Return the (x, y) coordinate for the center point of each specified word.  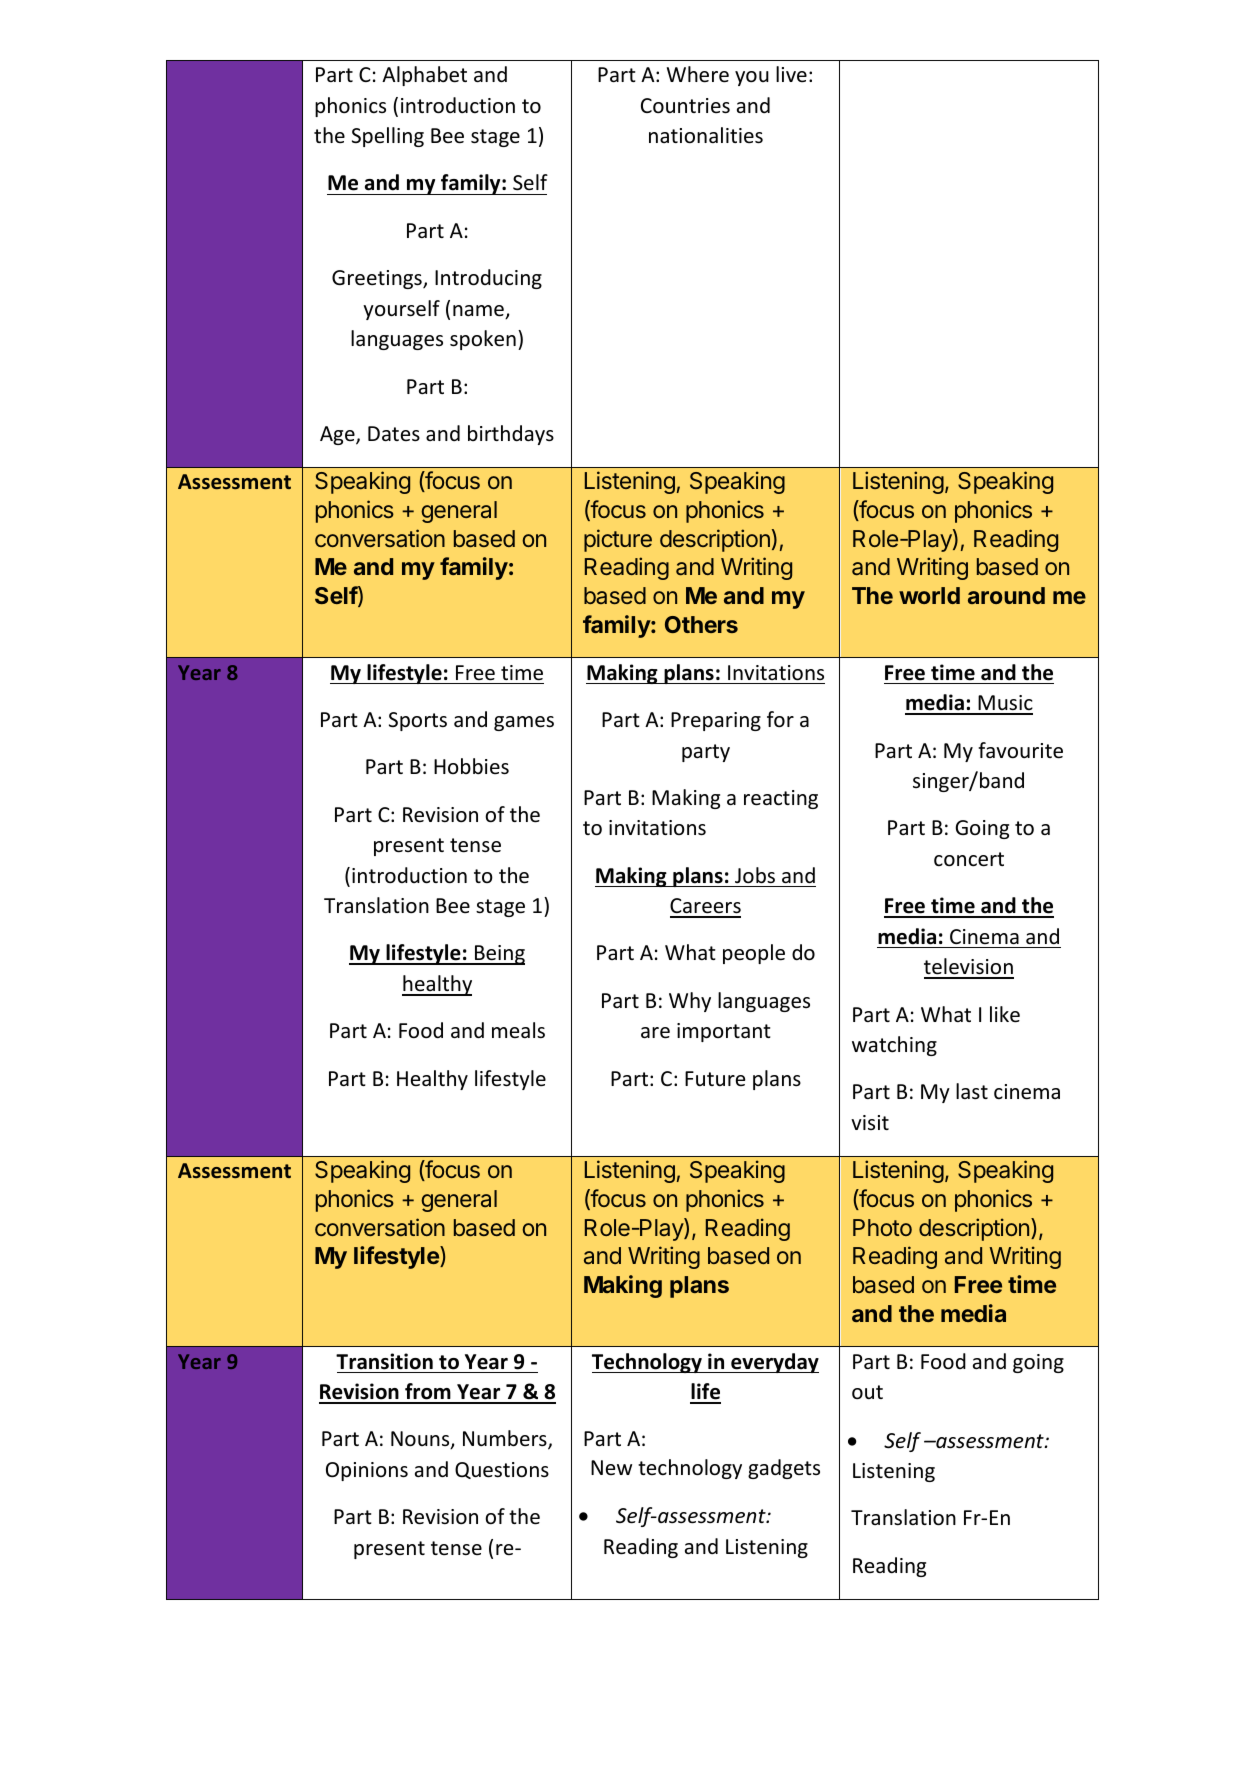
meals (518, 1030)
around (1006, 595)
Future (715, 1078)
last (972, 1091)
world (929, 595)
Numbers (506, 1440)
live (791, 74)
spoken (483, 340)
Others (701, 624)
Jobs (755, 875)
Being (499, 955)
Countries (685, 106)
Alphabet (424, 76)
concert (969, 859)
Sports (418, 721)
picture (618, 540)
